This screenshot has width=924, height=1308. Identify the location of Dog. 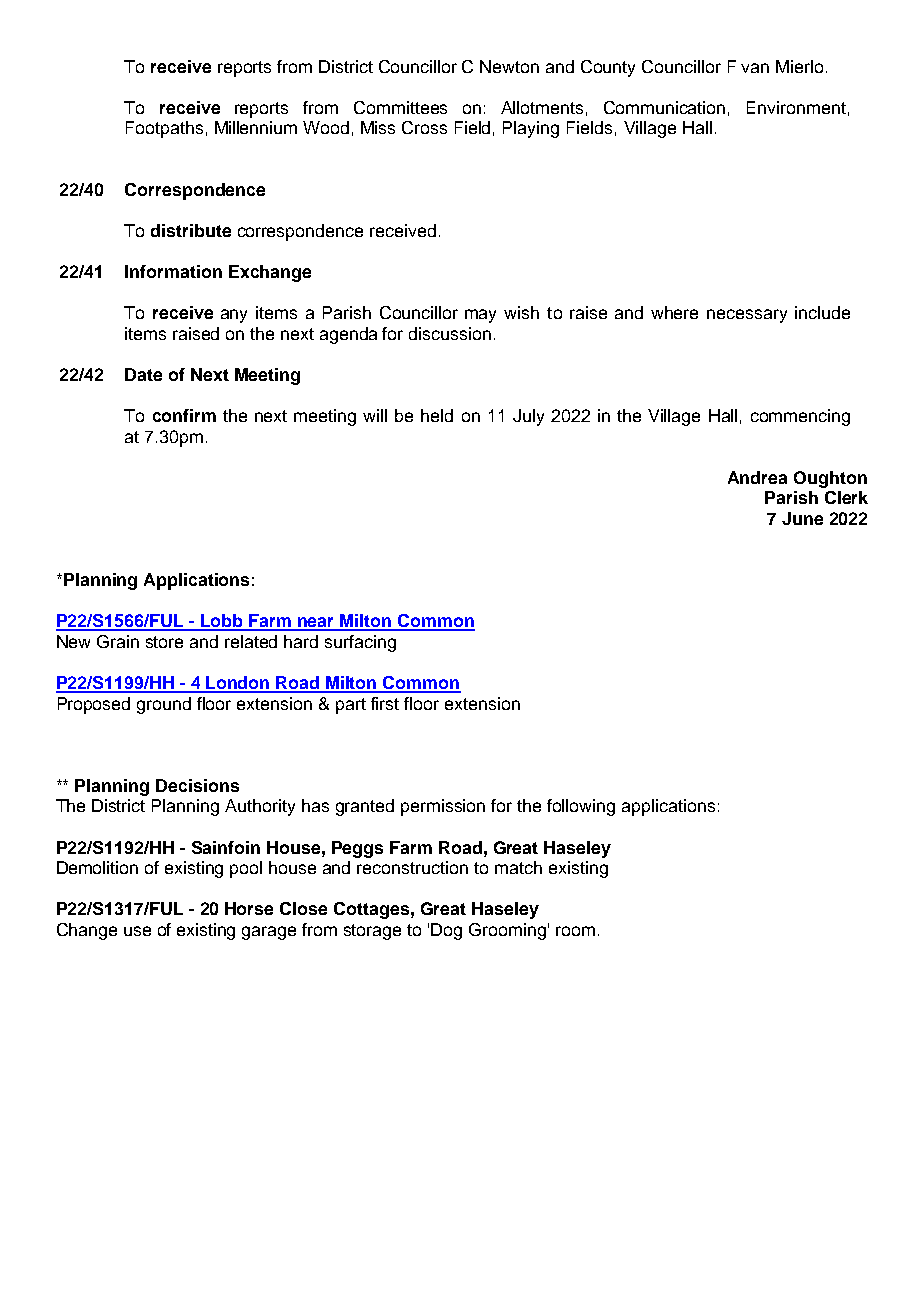
(446, 931).
